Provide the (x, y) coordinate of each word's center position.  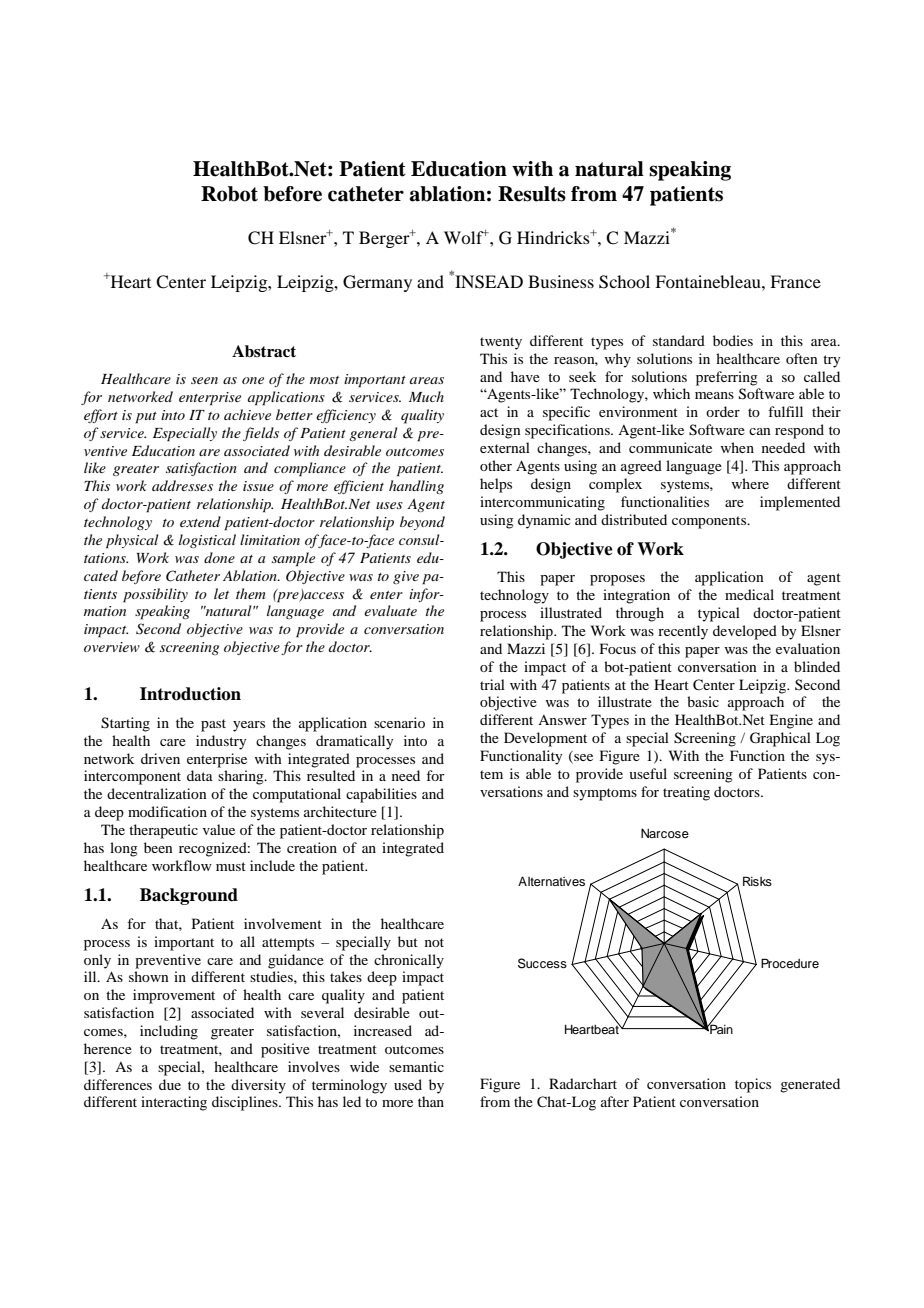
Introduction (190, 694)
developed (745, 632)
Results (532, 194)
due (170, 1084)
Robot (229, 194)
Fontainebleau (709, 281)
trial (492, 684)
